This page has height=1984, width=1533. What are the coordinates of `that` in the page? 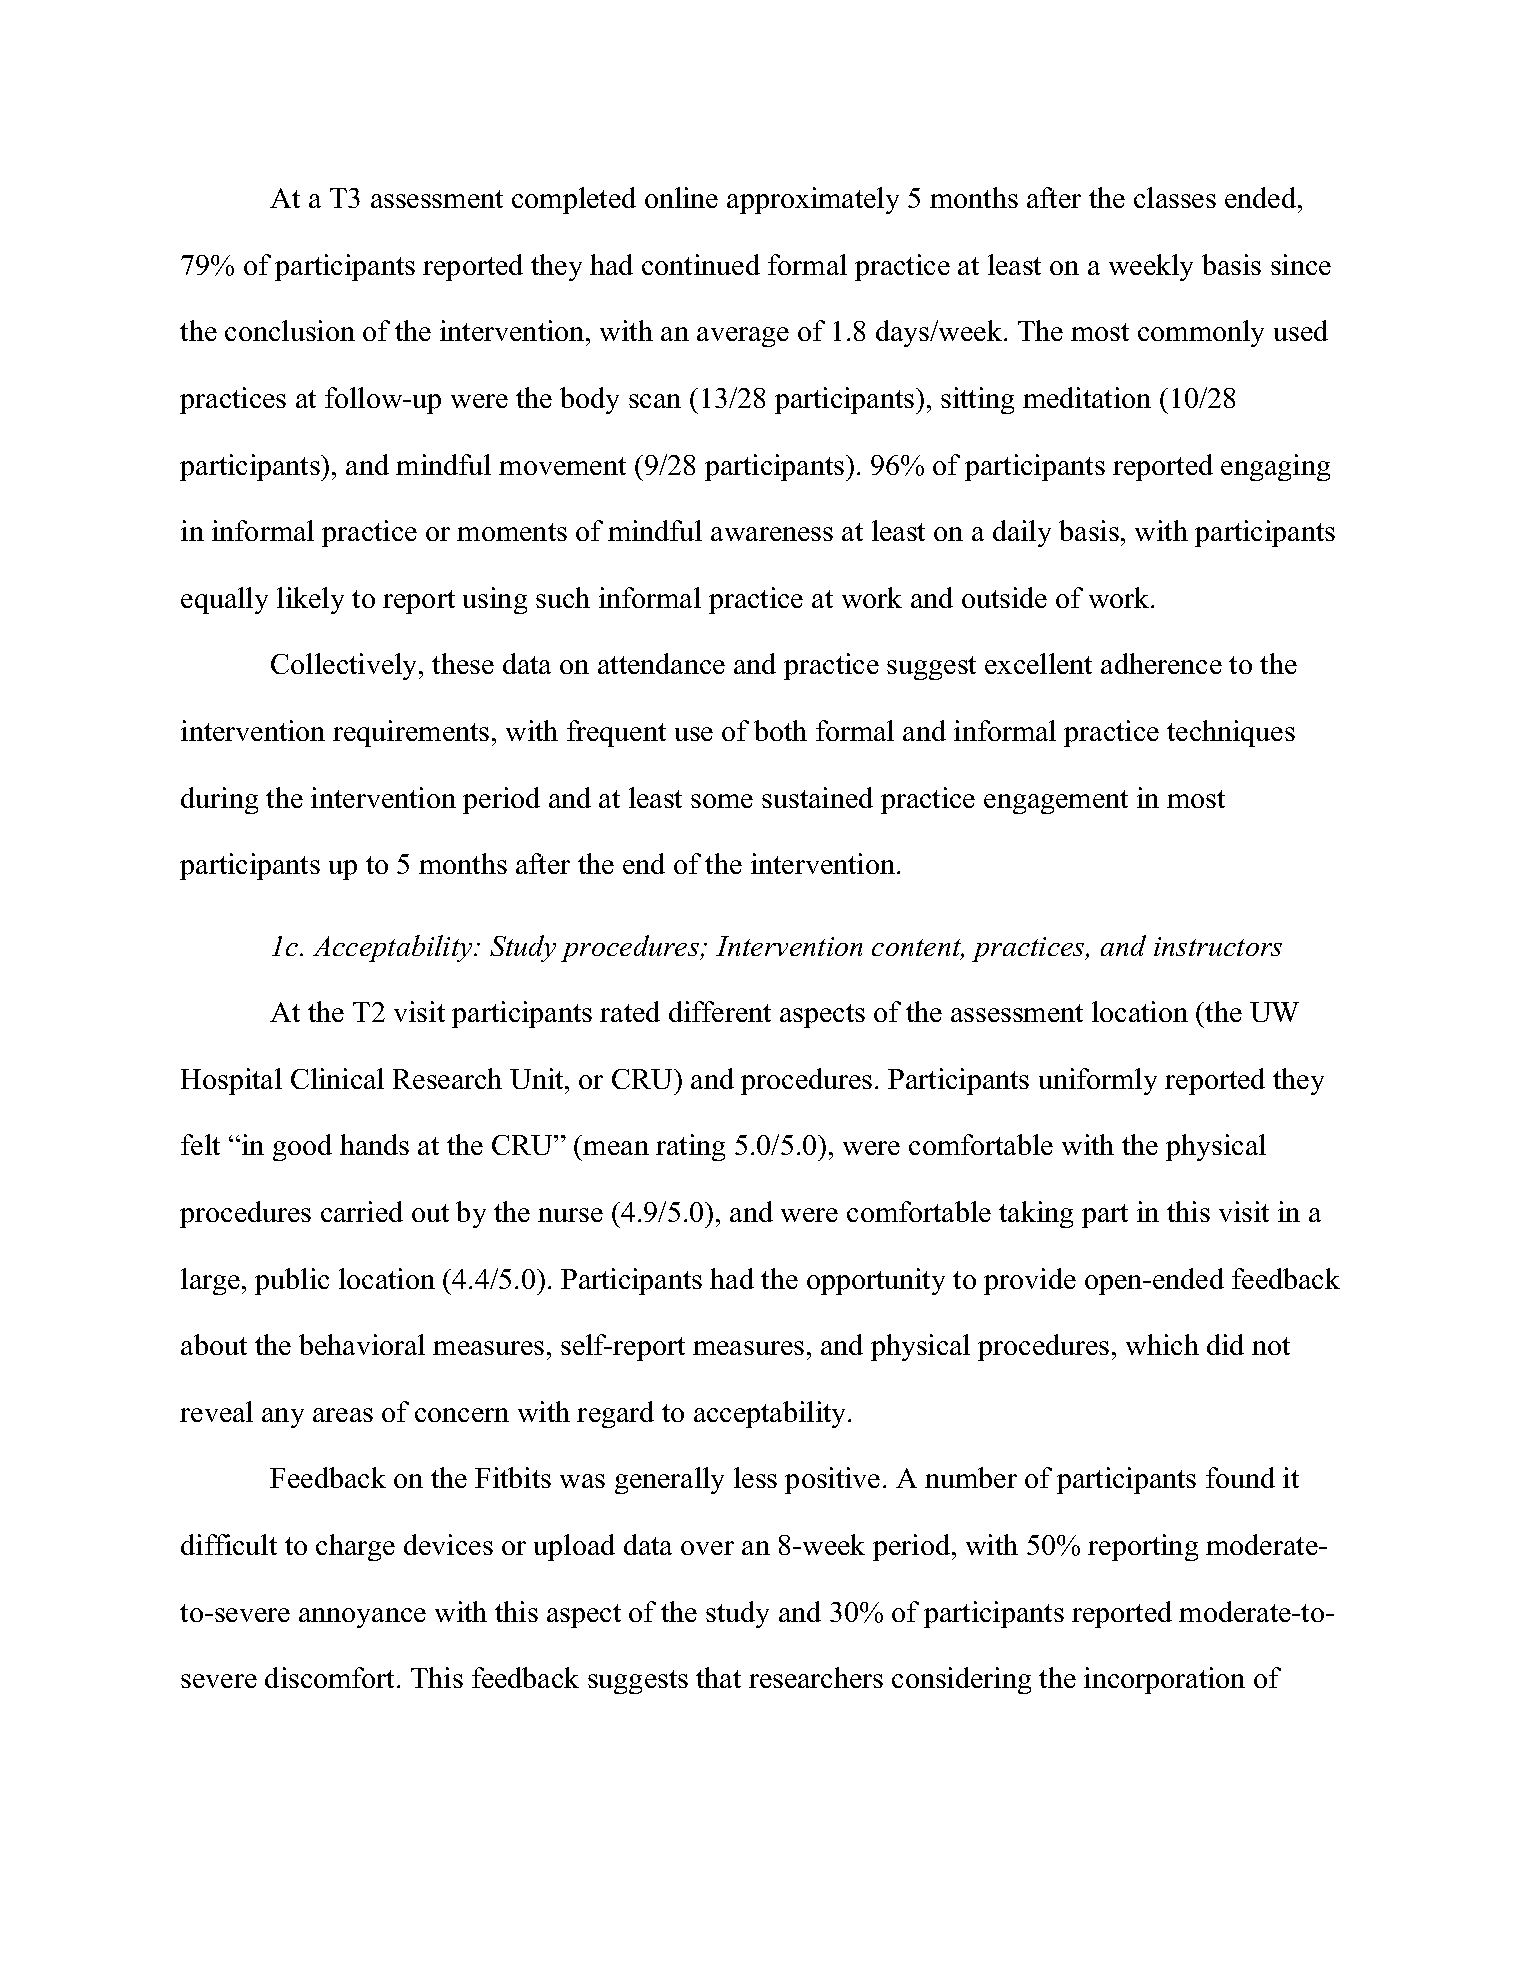 It's located at (718, 1677).
